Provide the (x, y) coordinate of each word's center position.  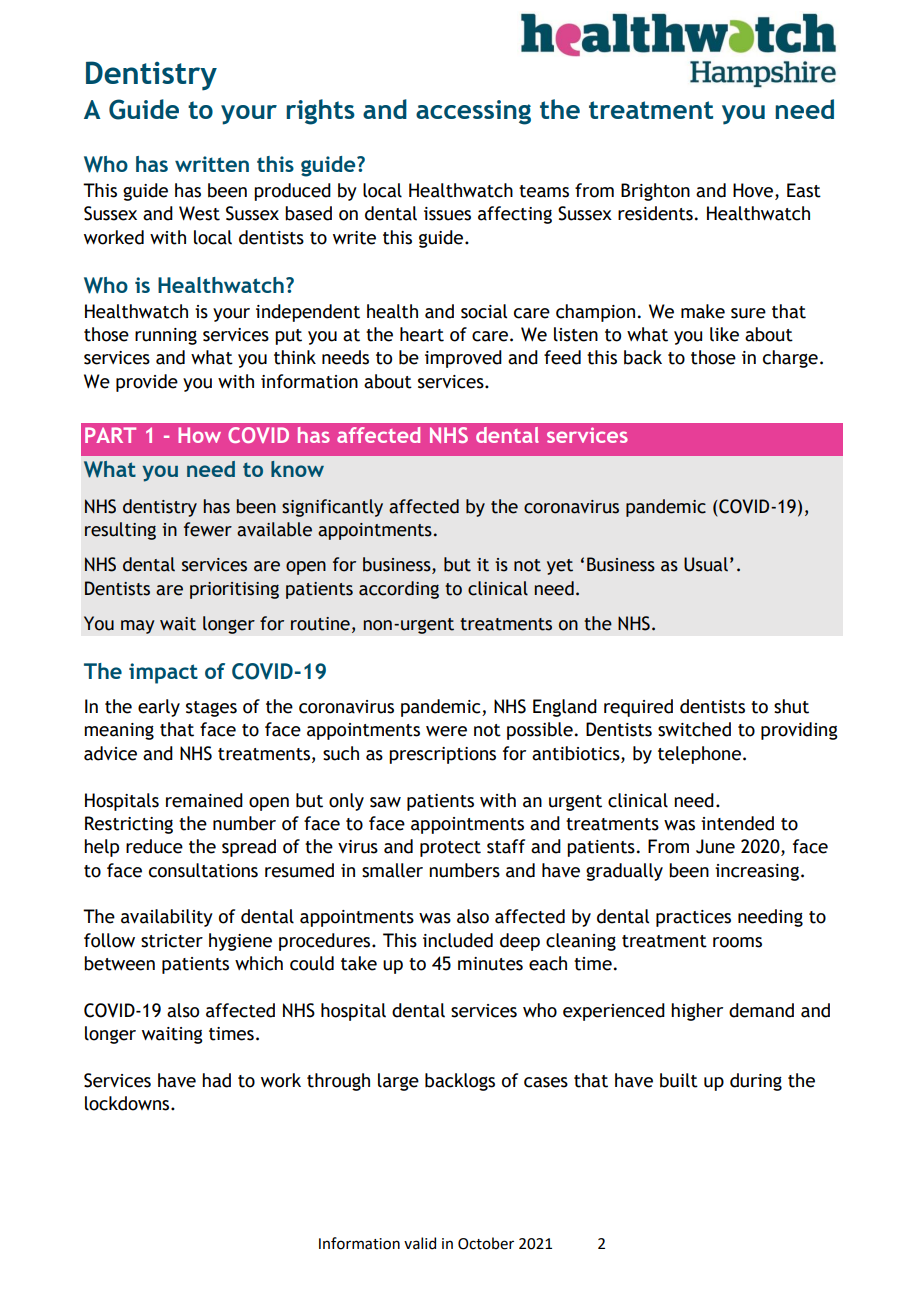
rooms (737, 942)
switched (694, 729)
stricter (172, 941)
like (724, 334)
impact (163, 673)
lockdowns (128, 1103)
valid (420, 1243)
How (199, 435)
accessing (473, 112)
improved (463, 359)
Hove (754, 190)
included (458, 940)
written (212, 164)
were (446, 731)
